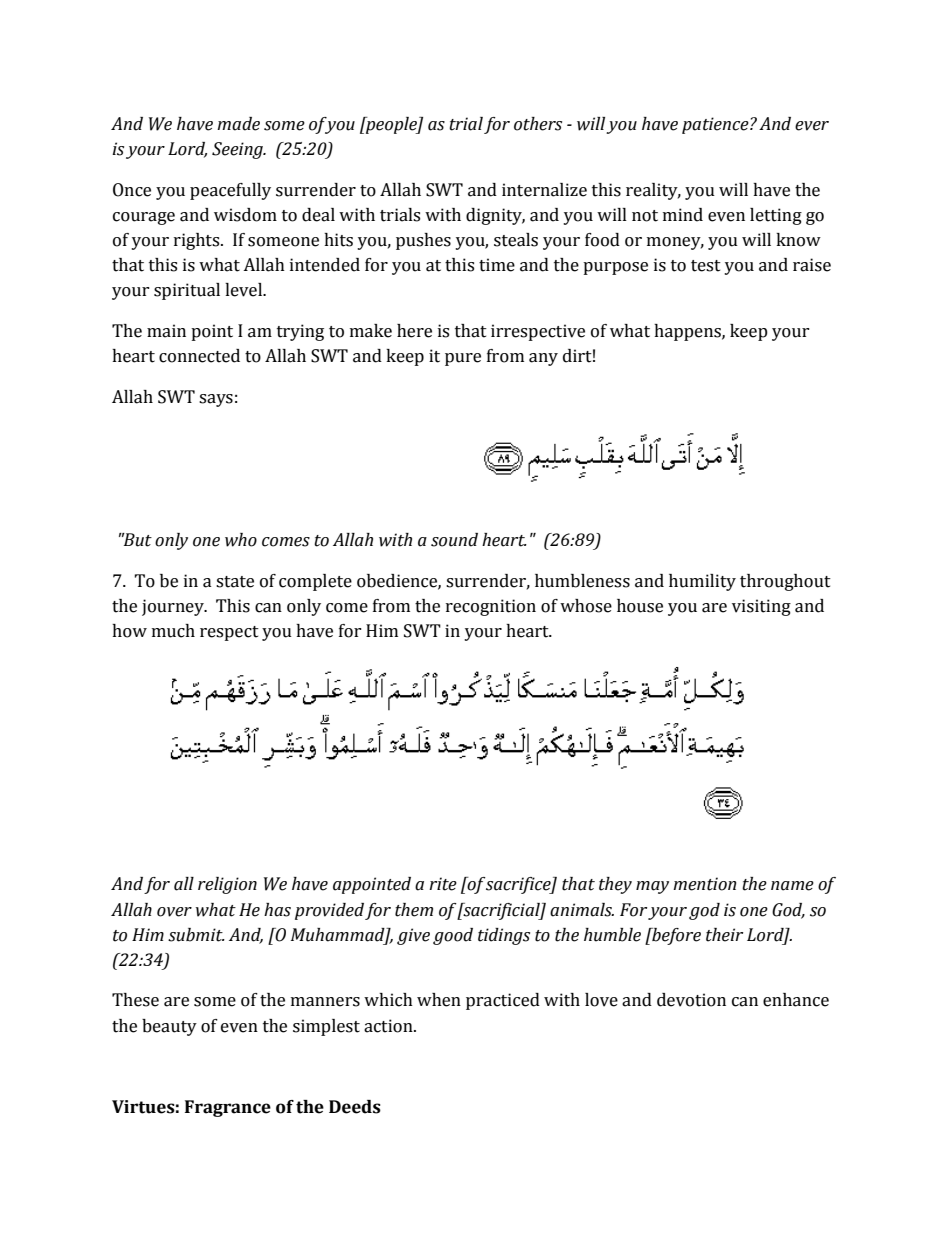 This page has height=1233, width=952. Describe the element at coordinates (691, 1000) in the page. I see `devotion` at that location.
